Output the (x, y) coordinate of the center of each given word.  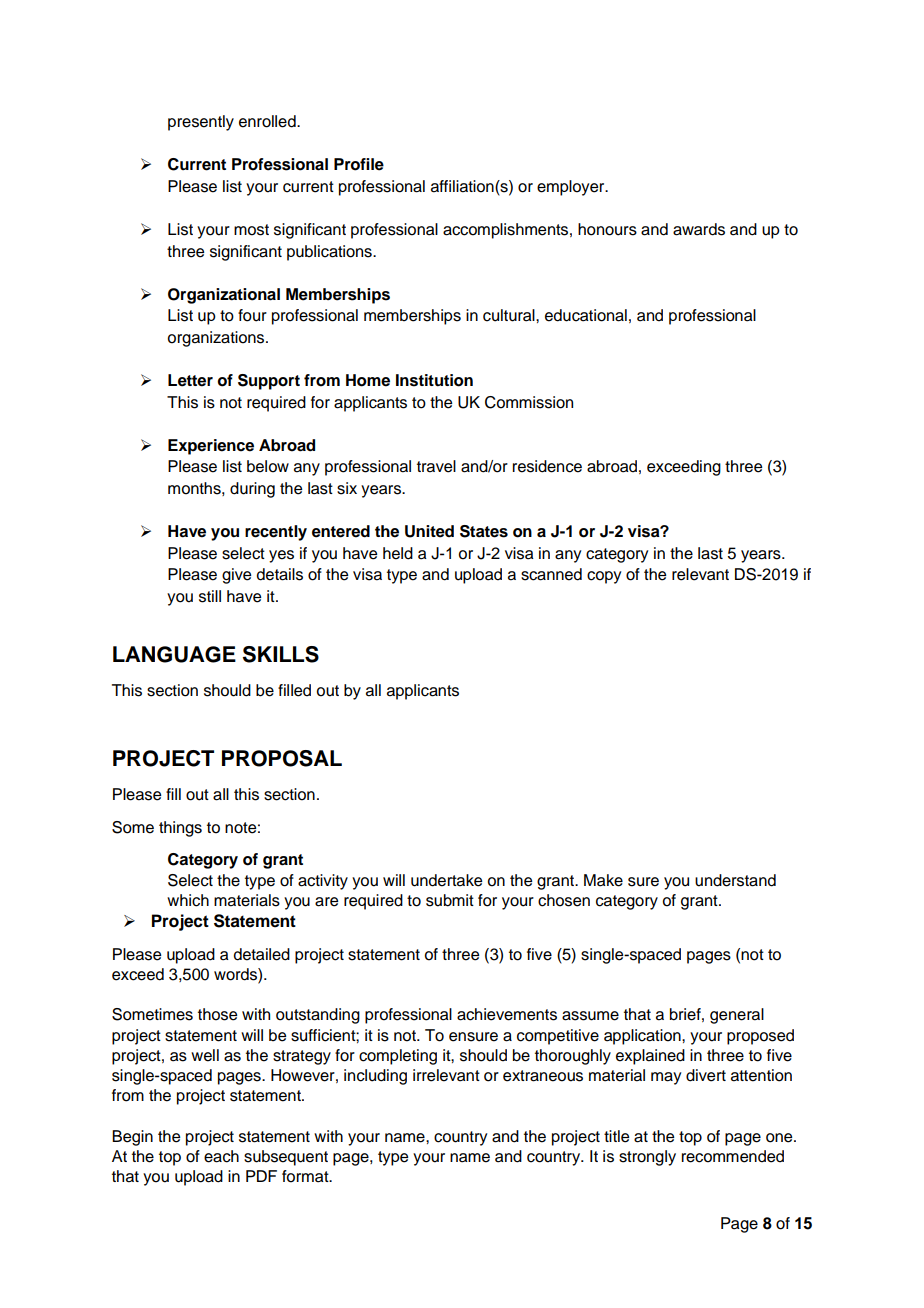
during (252, 490)
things (180, 829)
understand (735, 880)
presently (201, 123)
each (221, 1156)
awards (699, 229)
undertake (446, 880)
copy (604, 577)
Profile (359, 164)
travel (436, 466)
